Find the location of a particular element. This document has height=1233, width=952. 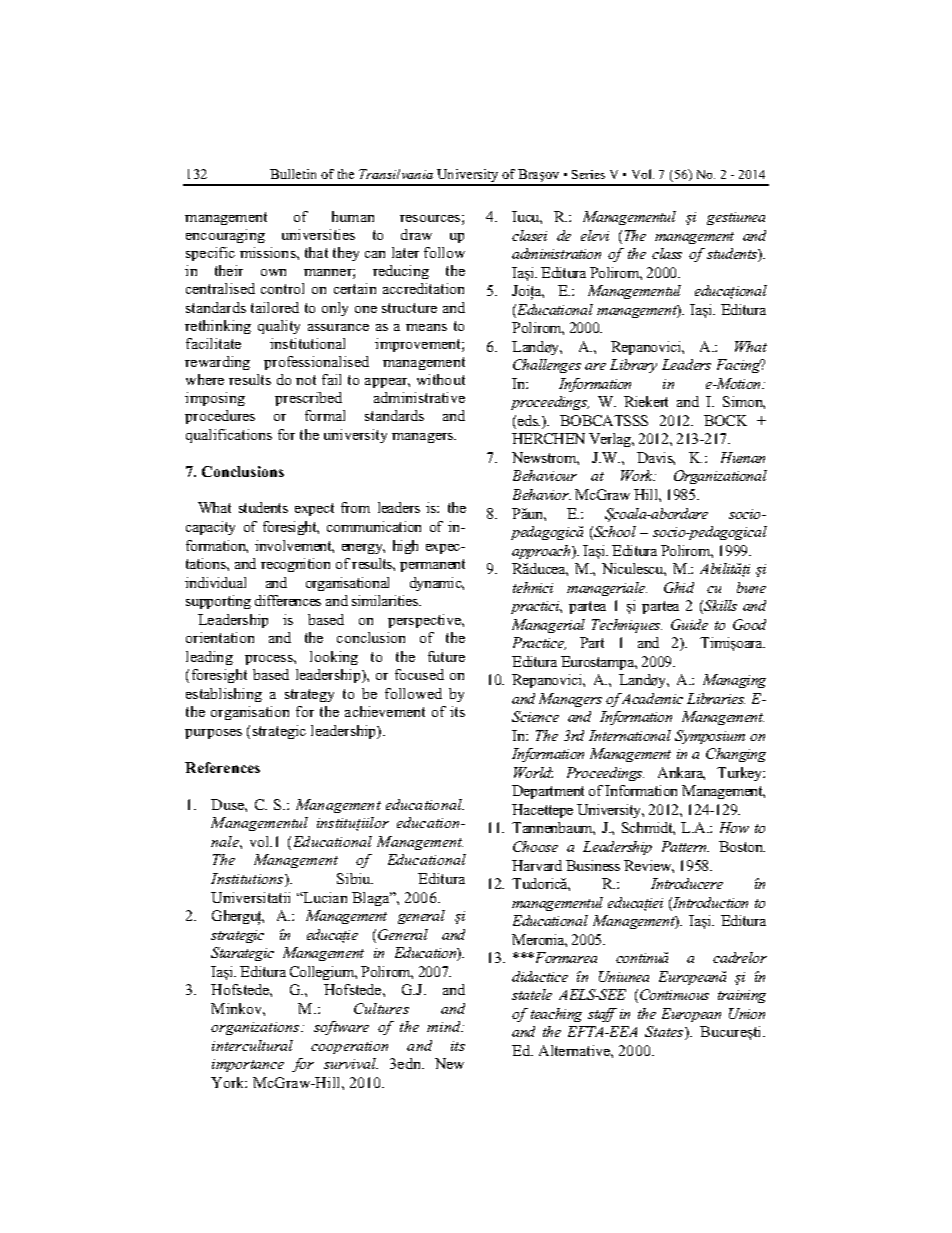

Ankara is located at coordinates (681, 773).
